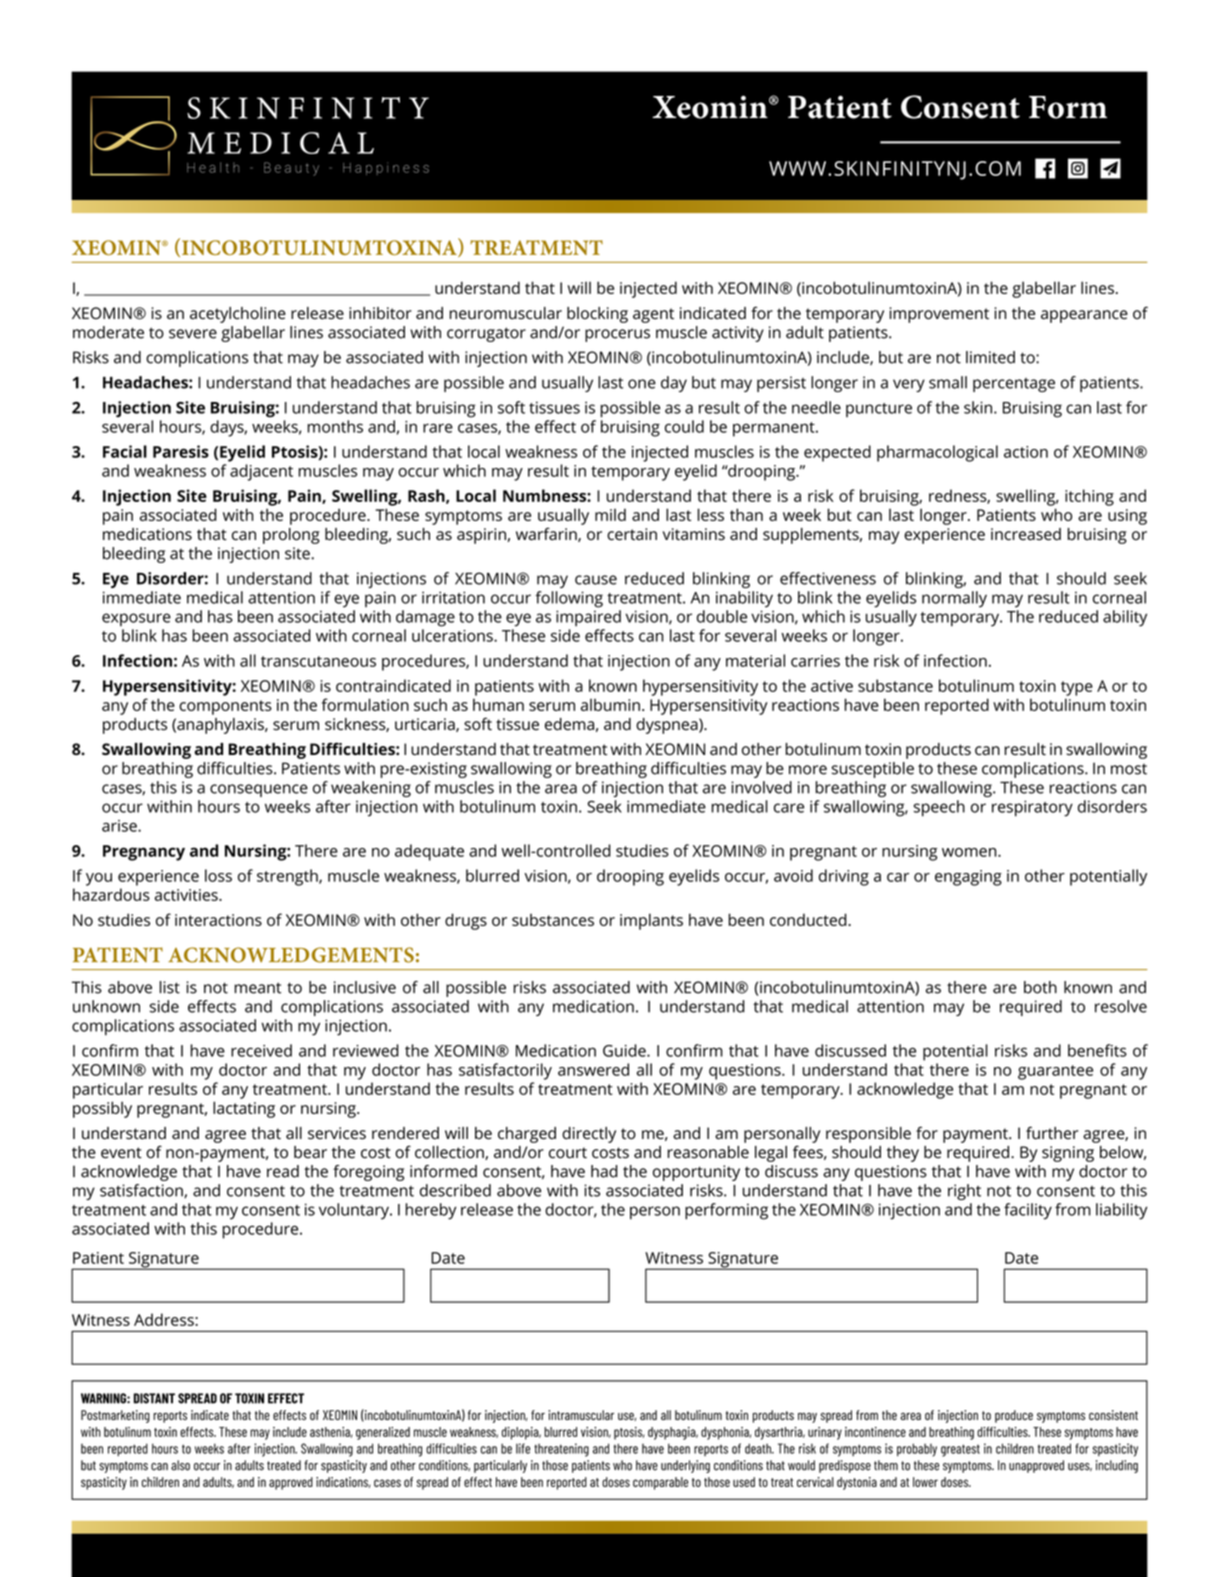  I want to click on activities, so click(187, 895).
